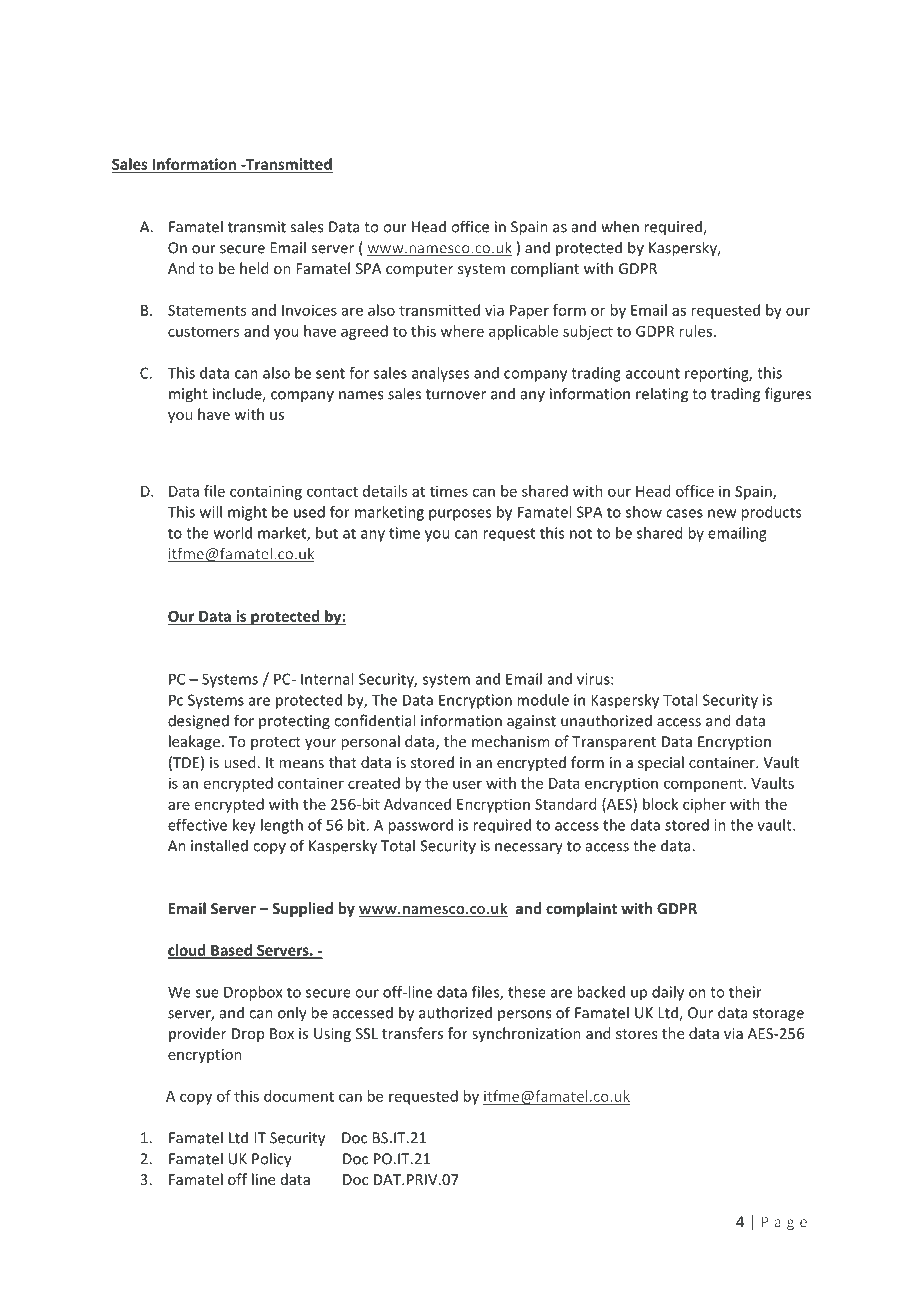 The width and height of the screenshot is (924, 1308). What do you see at coordinates (527, 992) in the screenshot?
I see `these` at bounding box center [527, 992].
